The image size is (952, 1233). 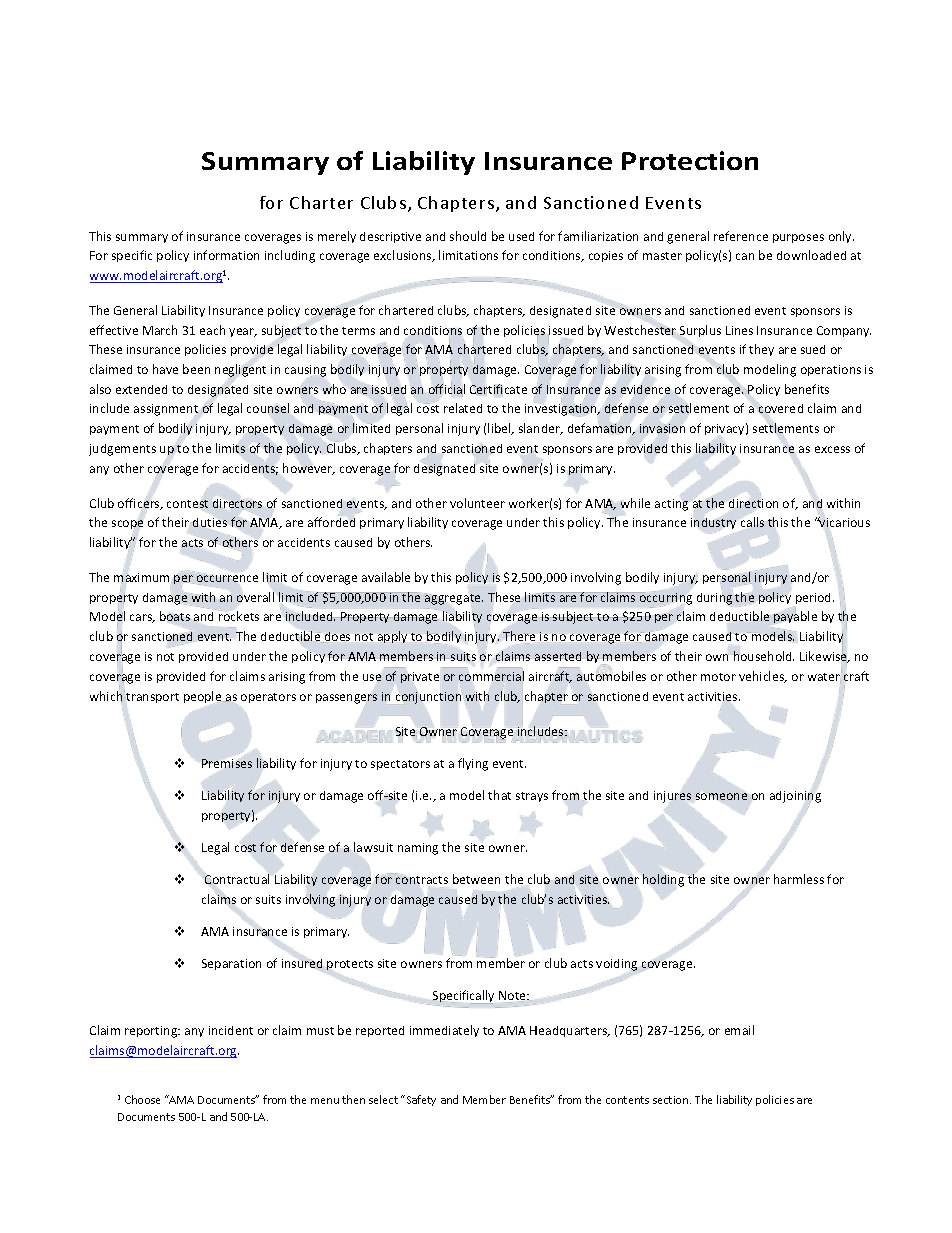 What do you see at coordinates (227, 763) in the page?
I see `Premises` at bounding box center [227, 763].
